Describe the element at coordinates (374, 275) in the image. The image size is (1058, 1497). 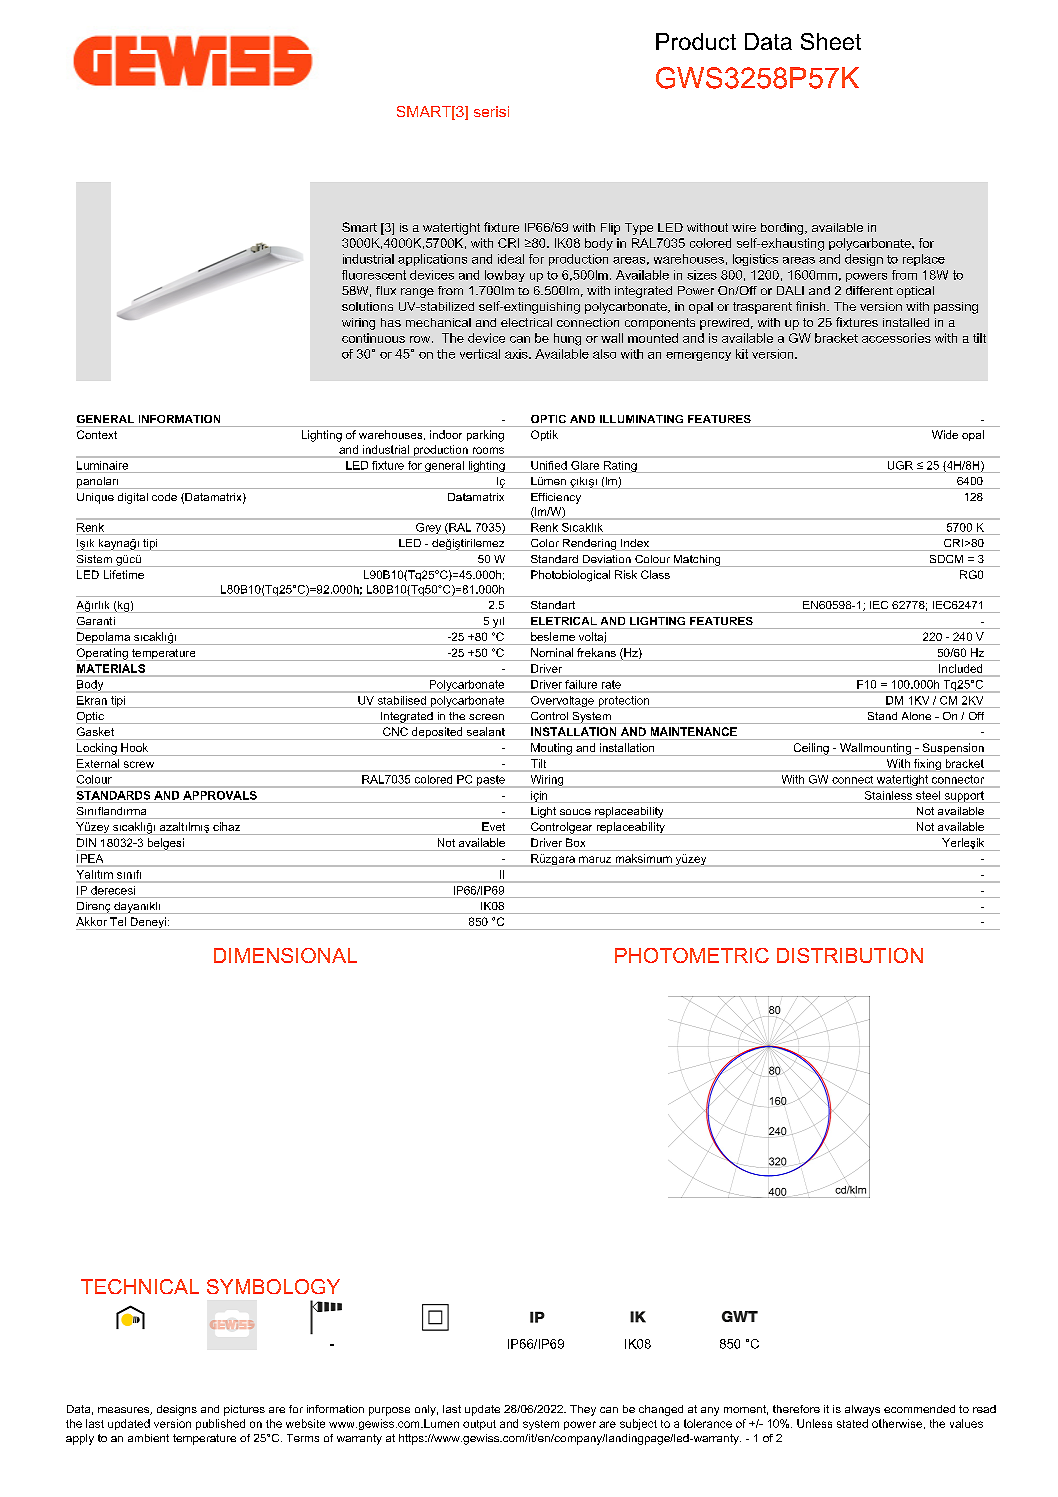
I see `fluorescent` at that location.
